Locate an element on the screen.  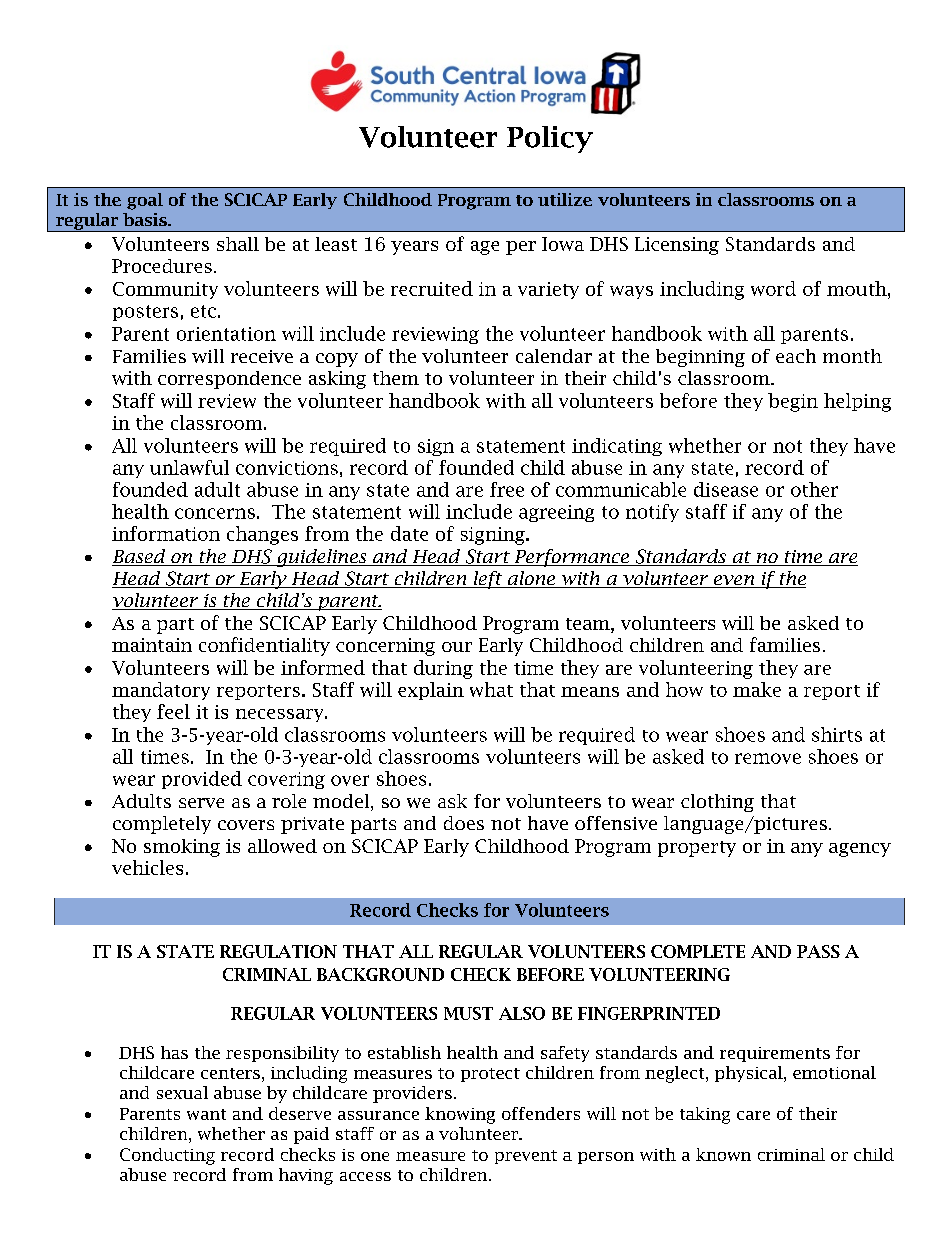
free is located at coordinates (507, 489).
